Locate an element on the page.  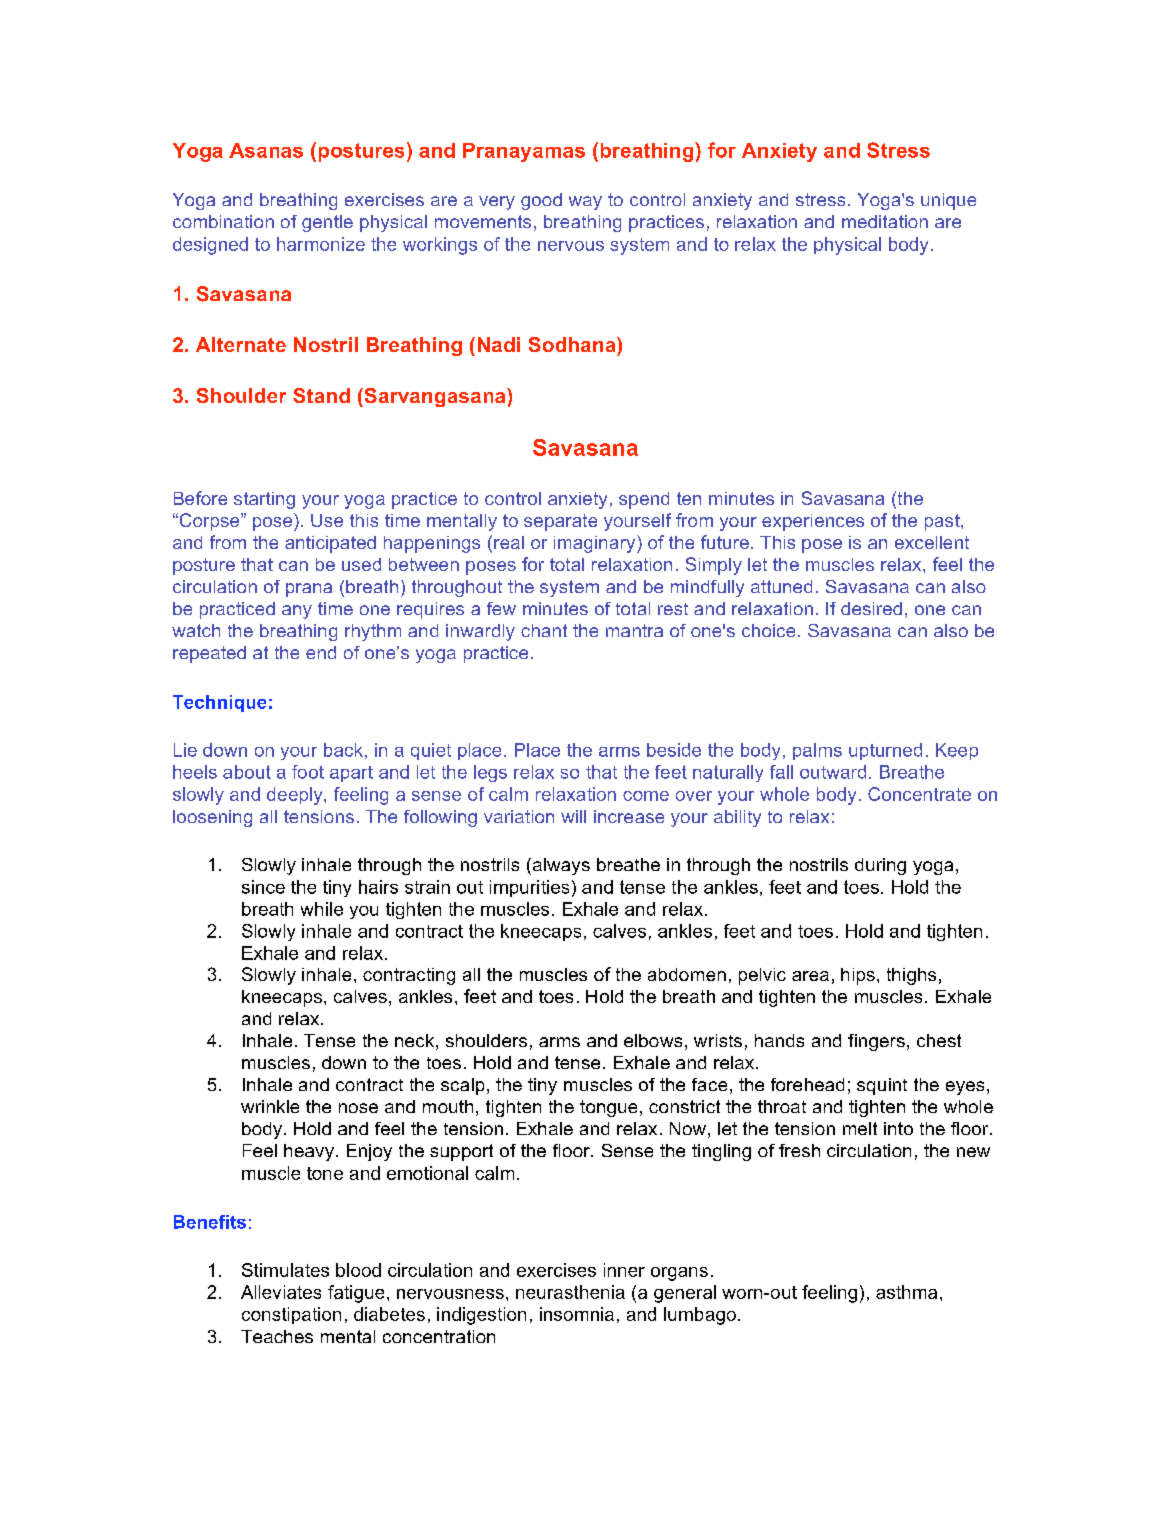
meditation is located at coordinates (885, 221).
